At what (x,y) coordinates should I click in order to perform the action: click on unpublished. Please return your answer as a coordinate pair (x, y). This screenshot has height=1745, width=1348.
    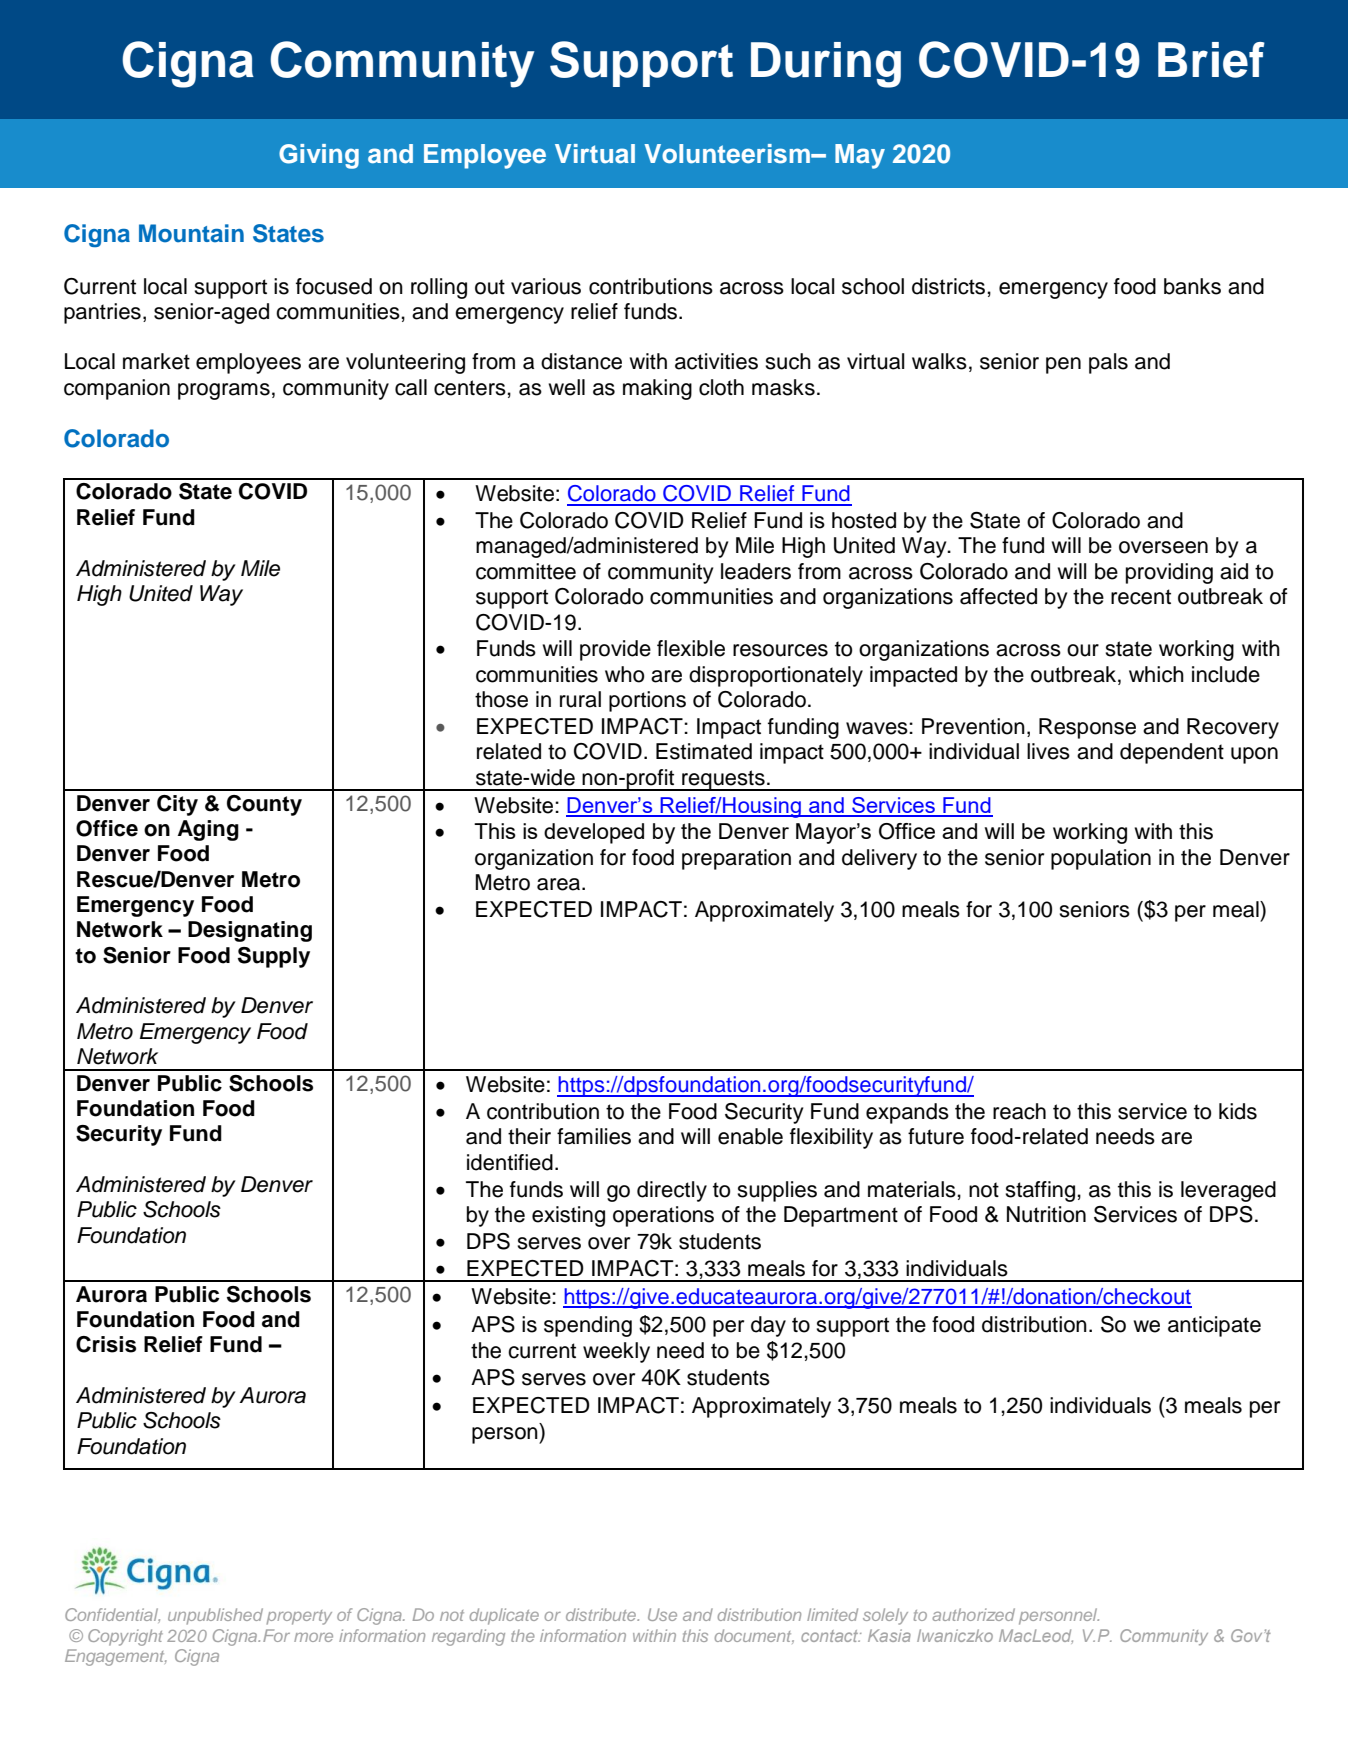
    Looking at the image, I should click on (215, 1616).
